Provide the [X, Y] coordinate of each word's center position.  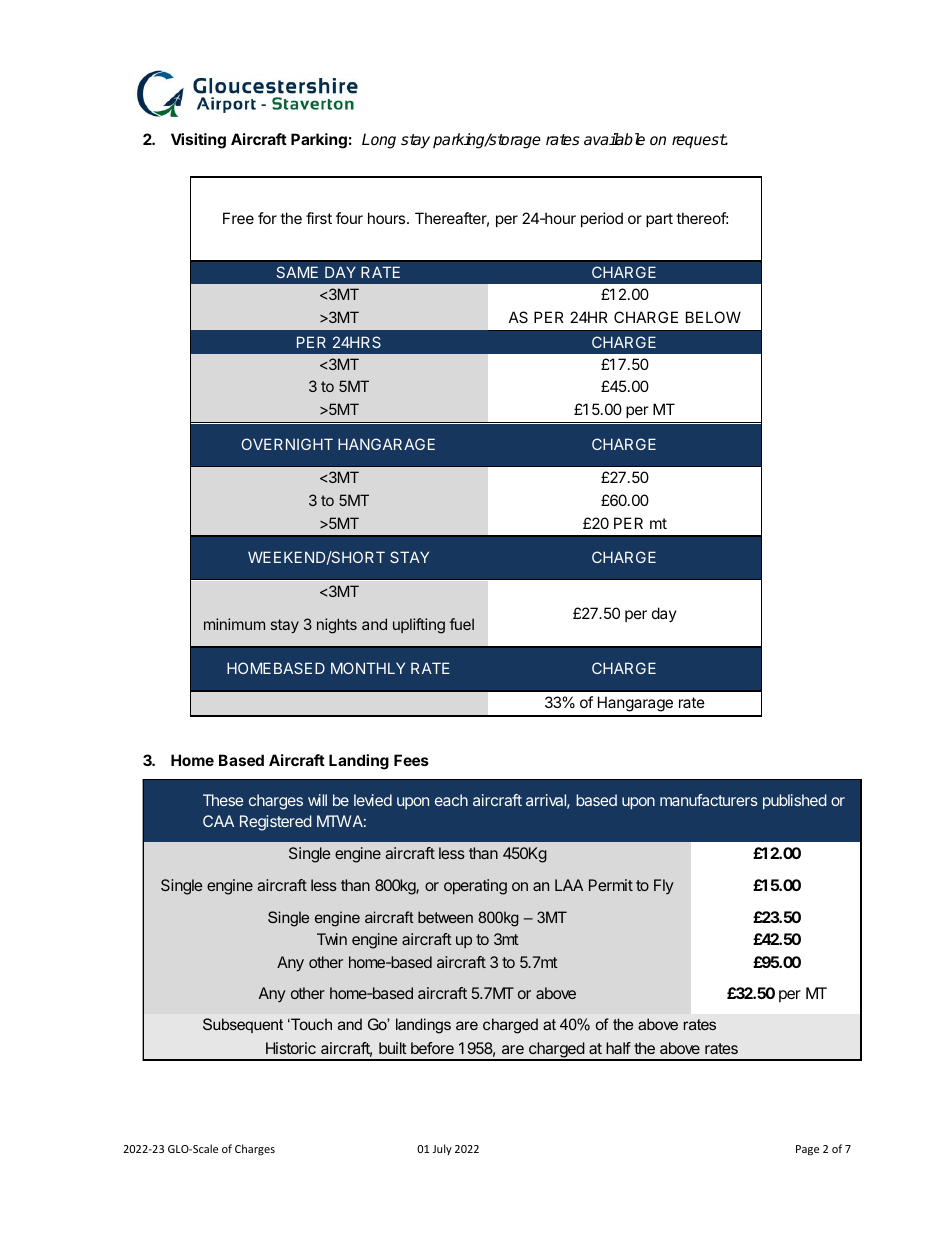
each [451, 800]
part [659, 220]
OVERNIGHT [287, 444]
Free [238, 218]
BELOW [713, 317]
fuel [461, 624]
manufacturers [709, 800]
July [442, 1149]
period [602, 219]
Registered [276, 823]
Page [807, 1150]
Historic [291, 1048]
